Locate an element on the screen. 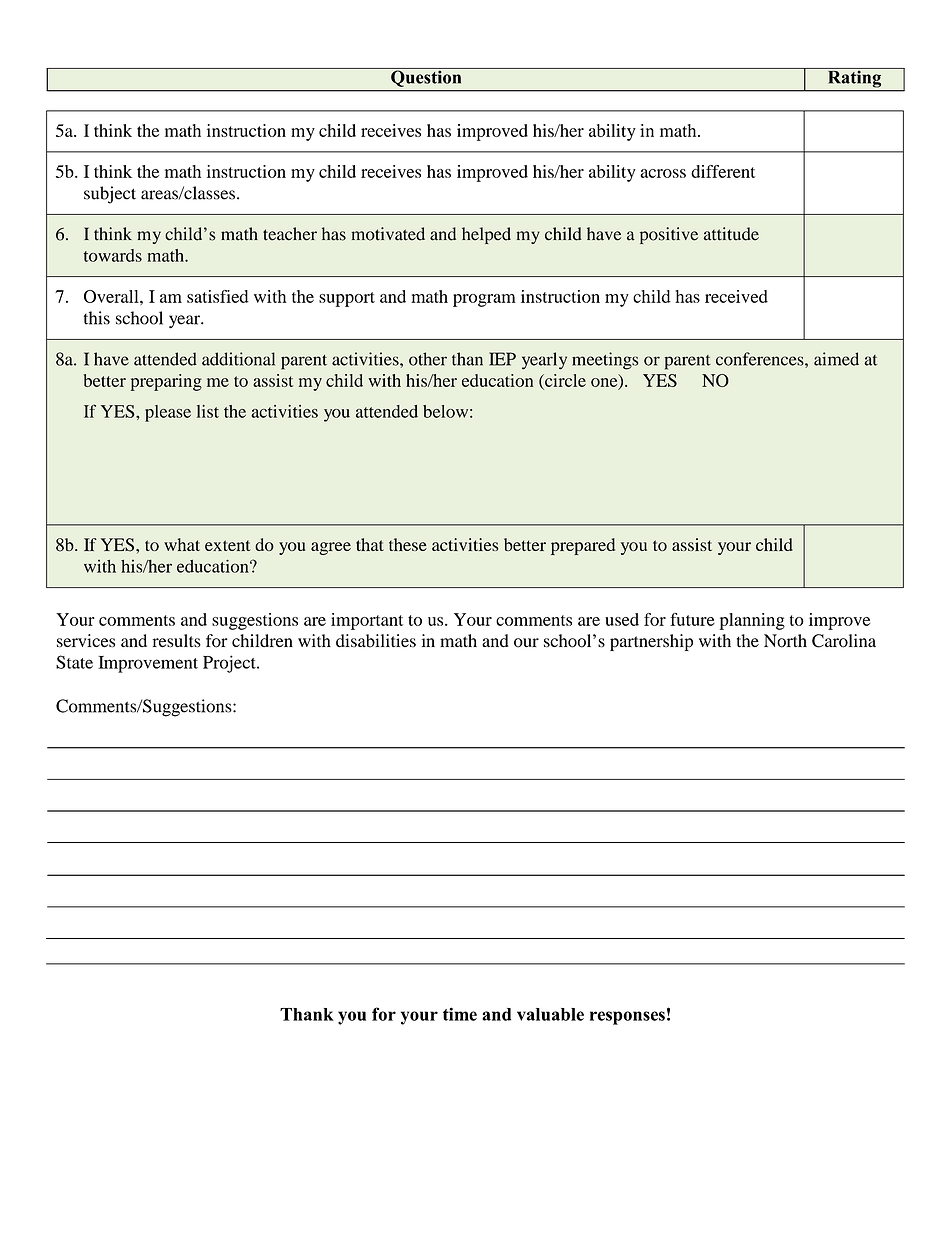 The width and height of the screenshot is (952, 1233). time is located at coordinates (460, 1014).
